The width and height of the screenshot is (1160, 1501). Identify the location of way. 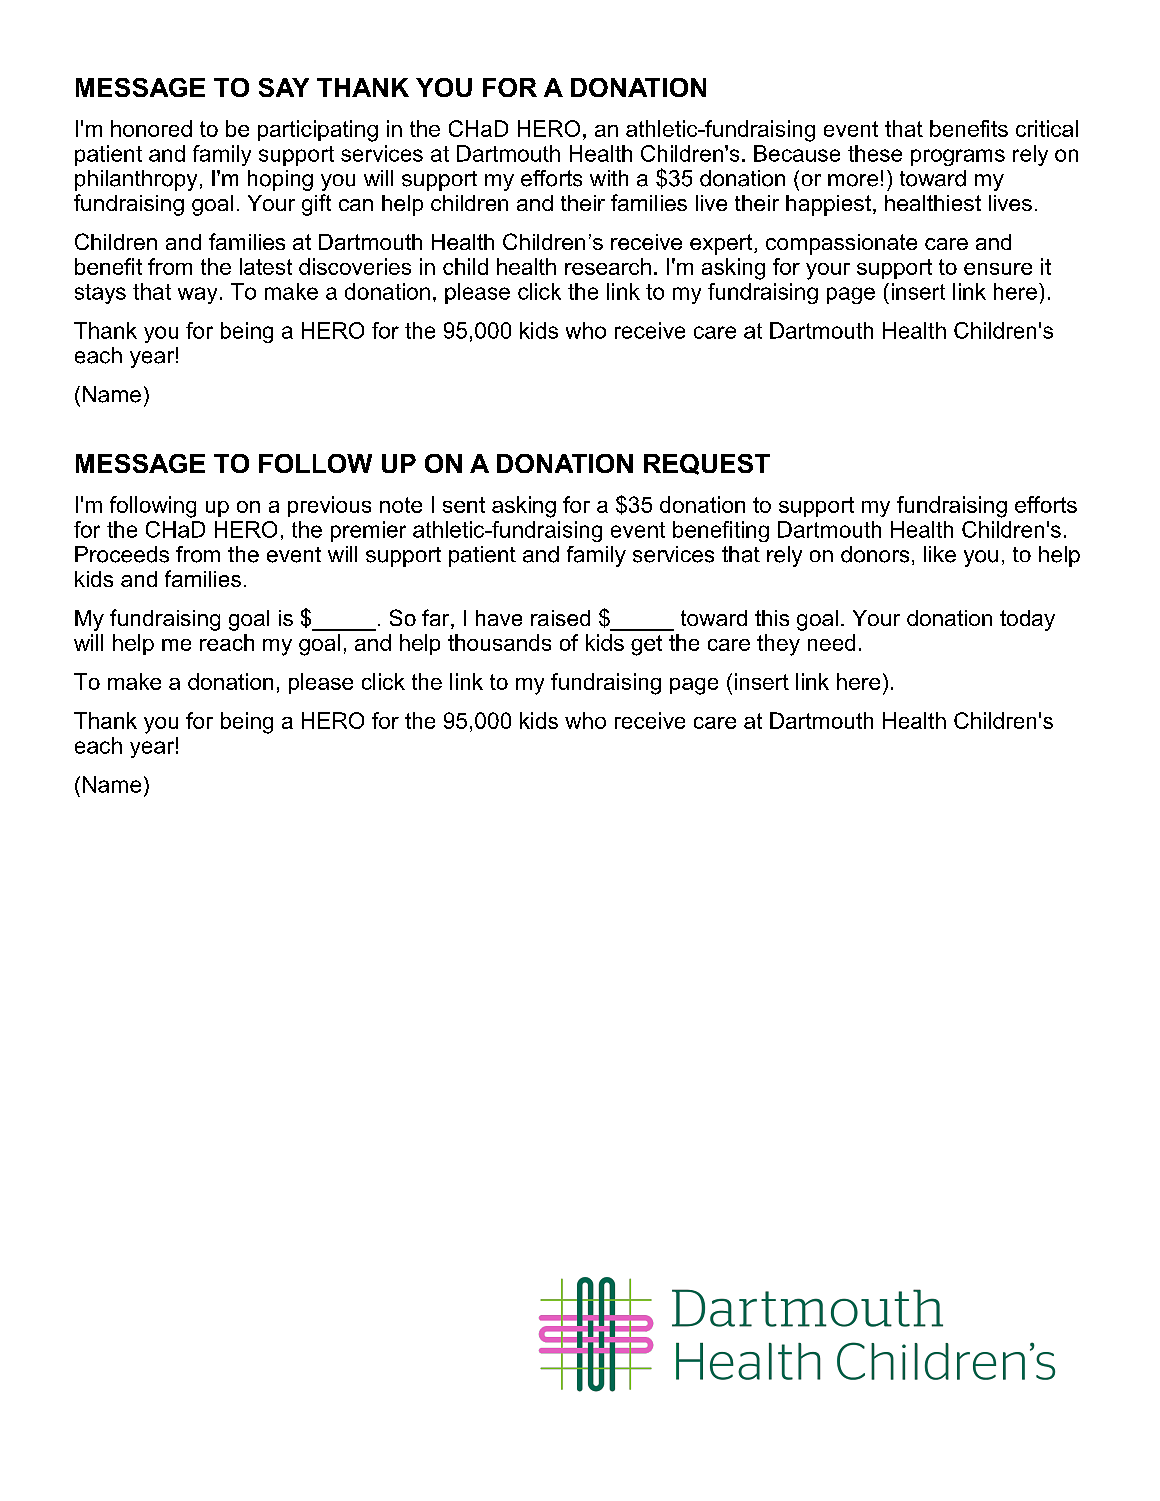
(197, 295).
